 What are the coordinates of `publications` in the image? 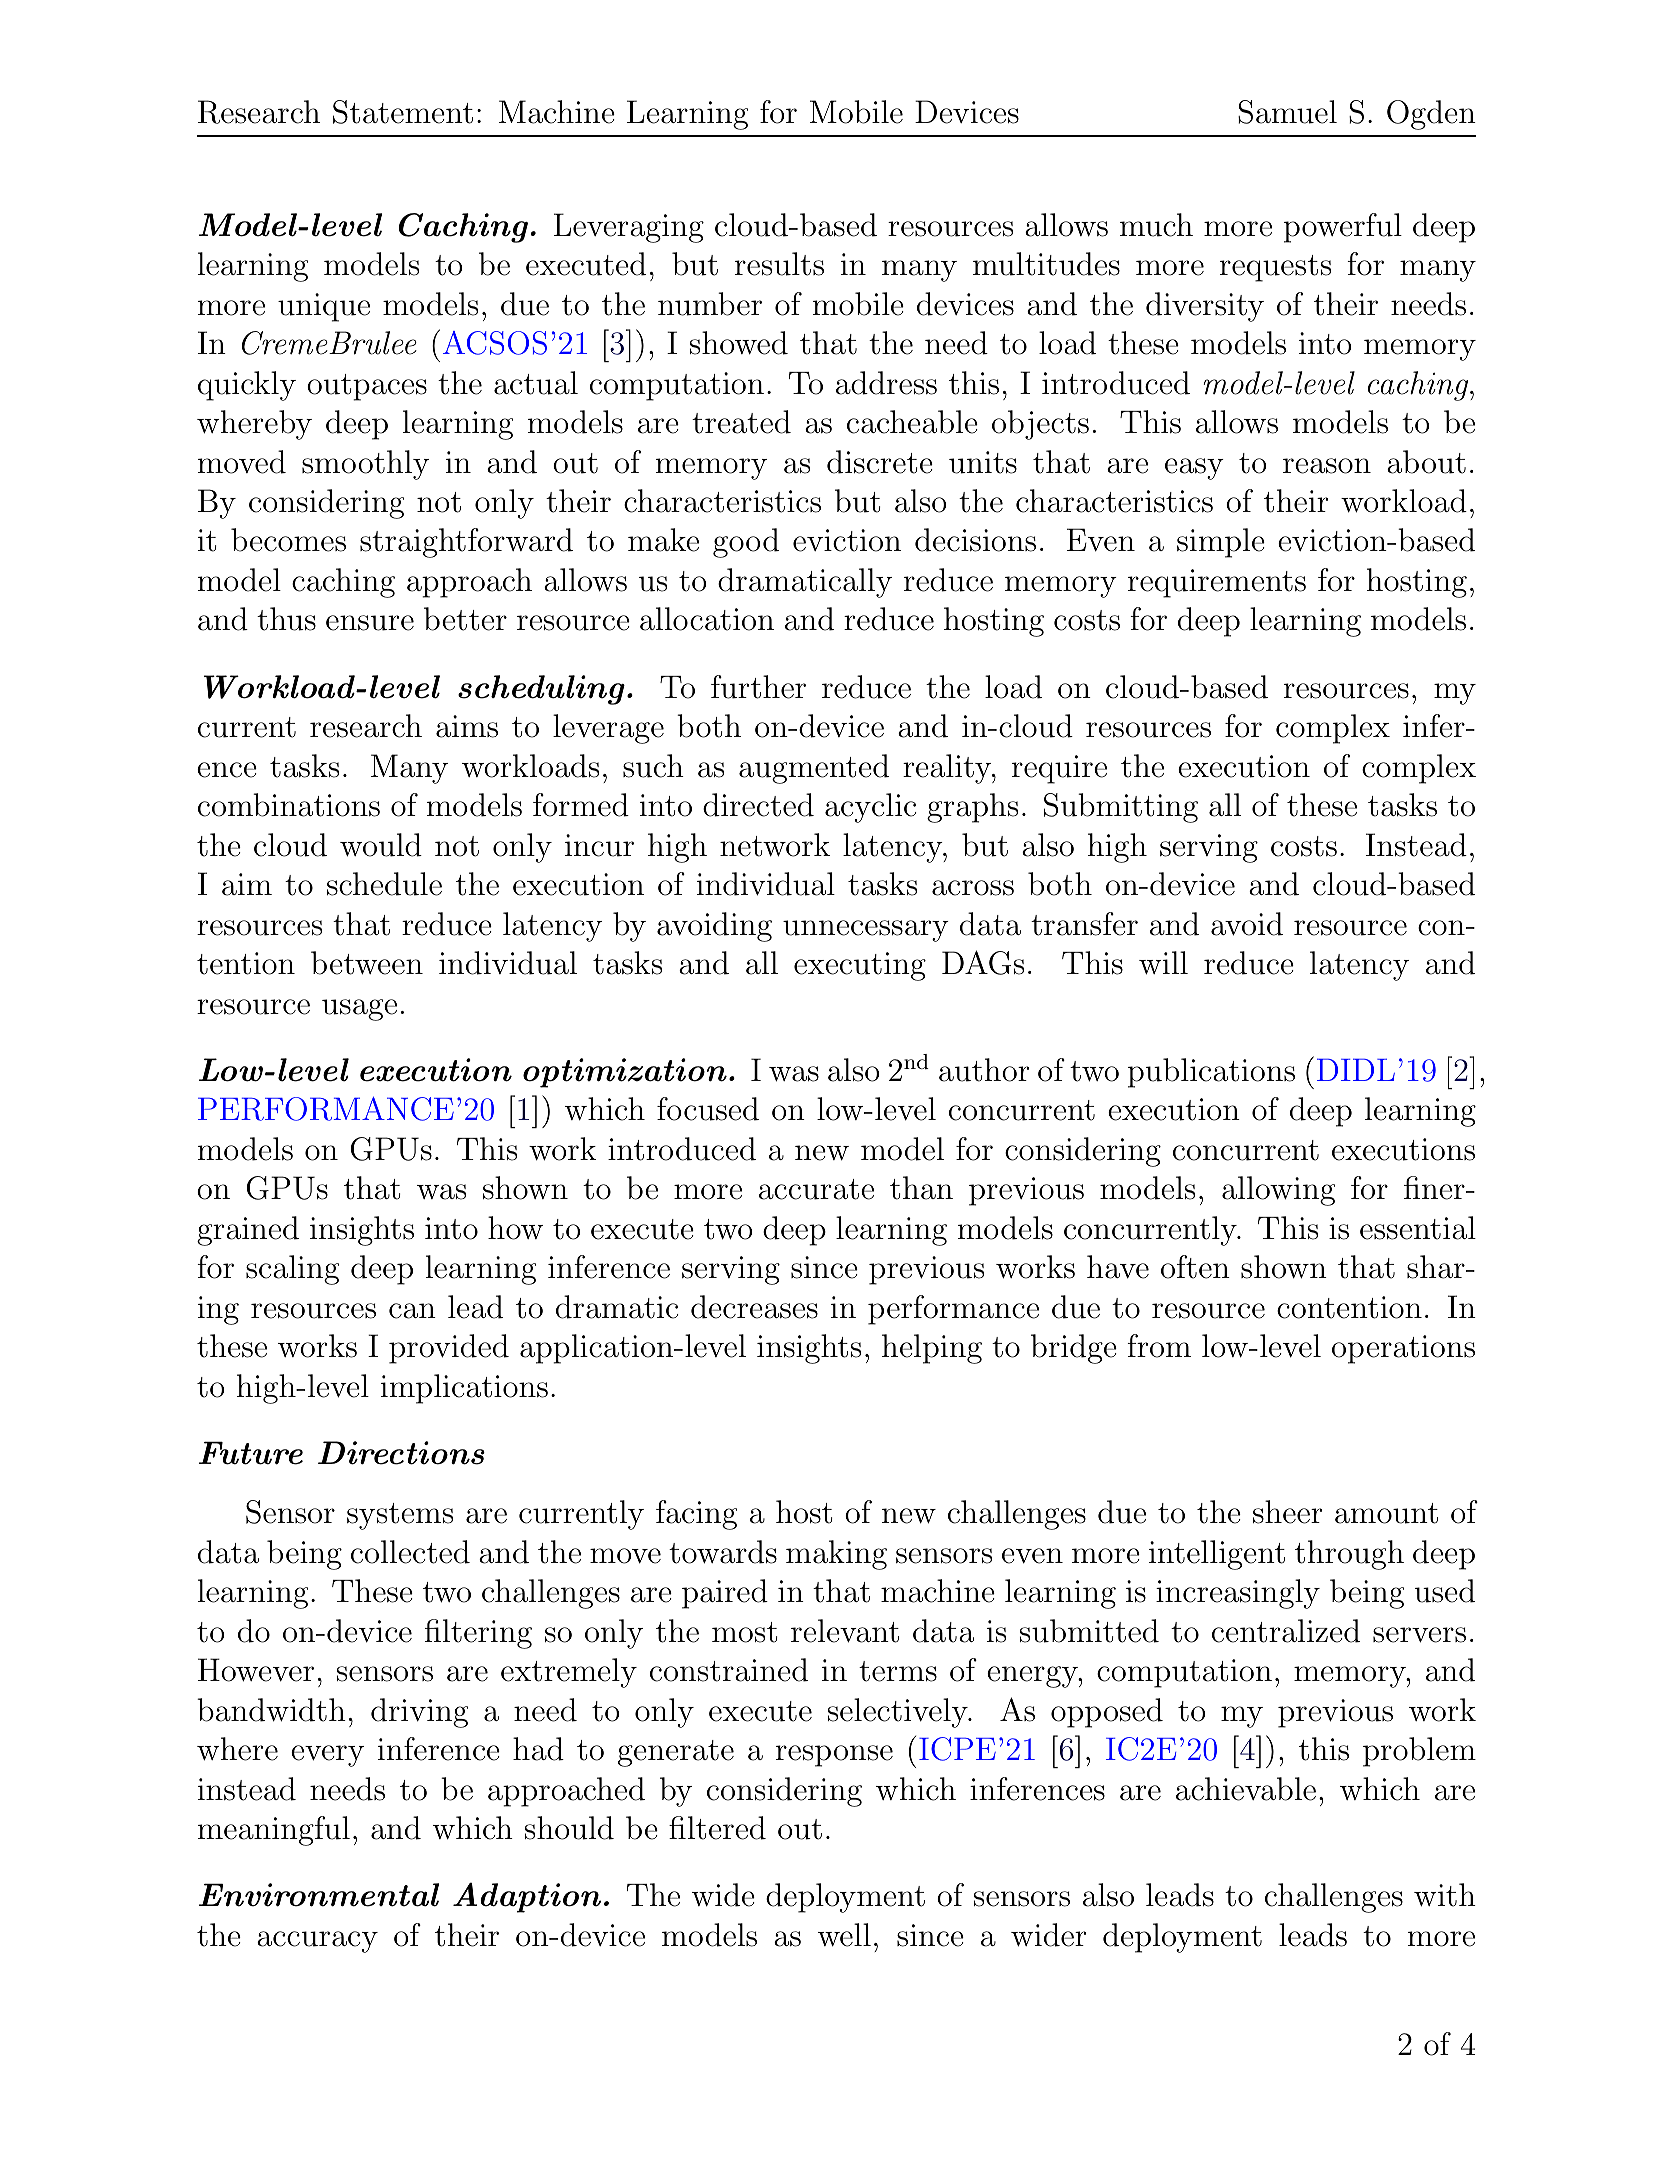 It's located at (1211, 1073).
